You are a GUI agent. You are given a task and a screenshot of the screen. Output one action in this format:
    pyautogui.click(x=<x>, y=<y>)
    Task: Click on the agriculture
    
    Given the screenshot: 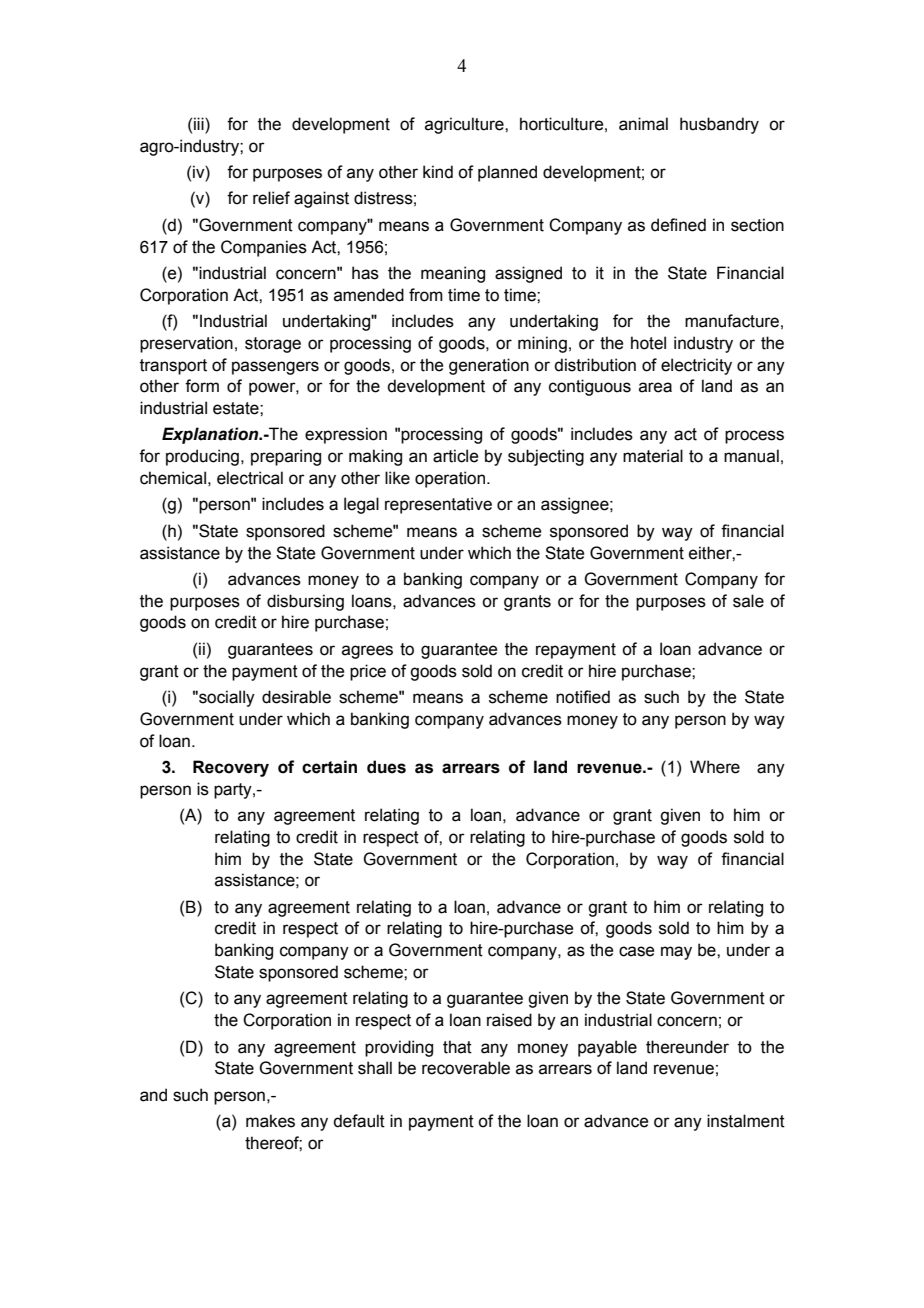 What is the action you would take?
    pyautogui.click(x=465, y=125)
